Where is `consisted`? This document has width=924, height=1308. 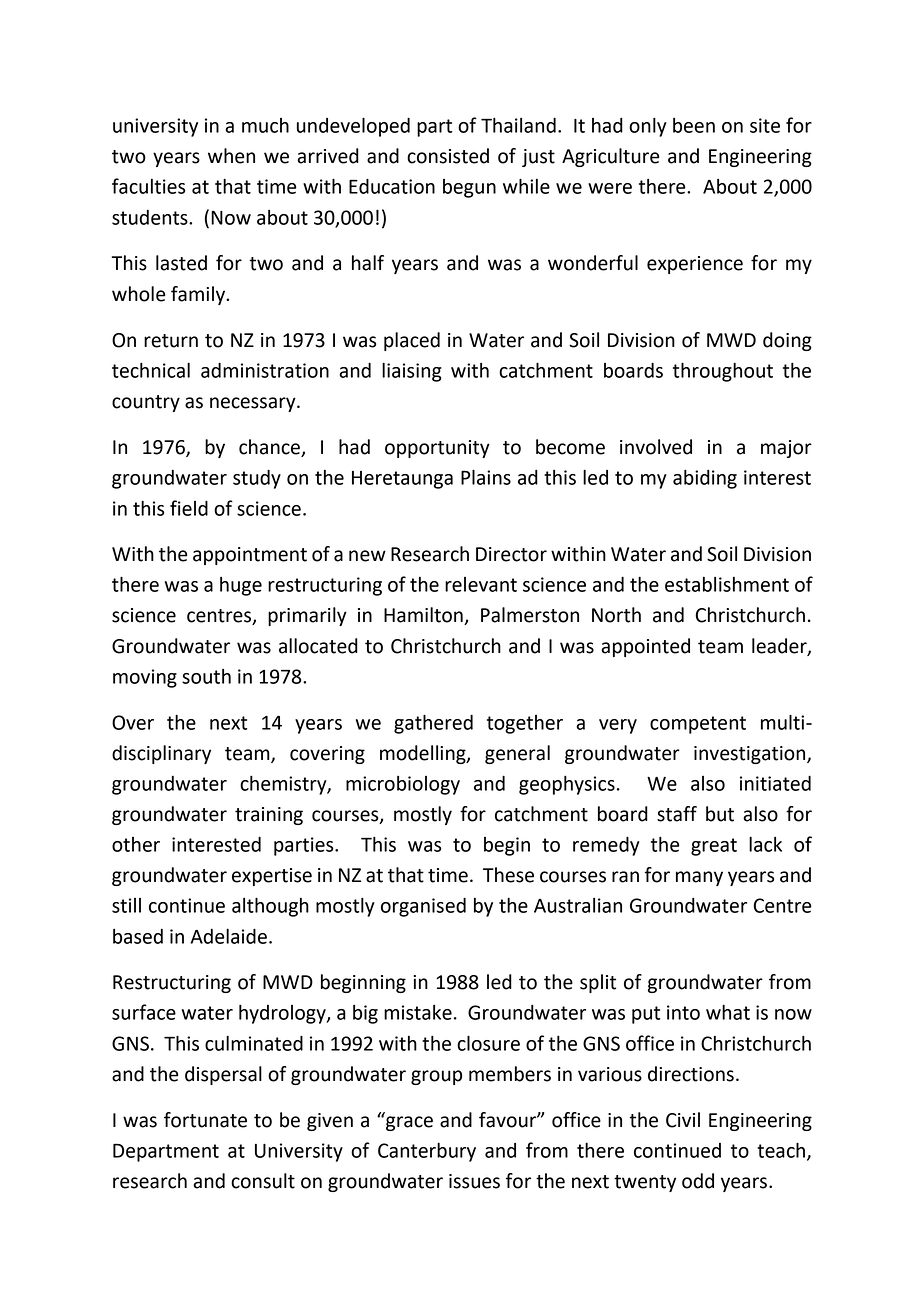
consisted is located at coordinates (448, 156).
